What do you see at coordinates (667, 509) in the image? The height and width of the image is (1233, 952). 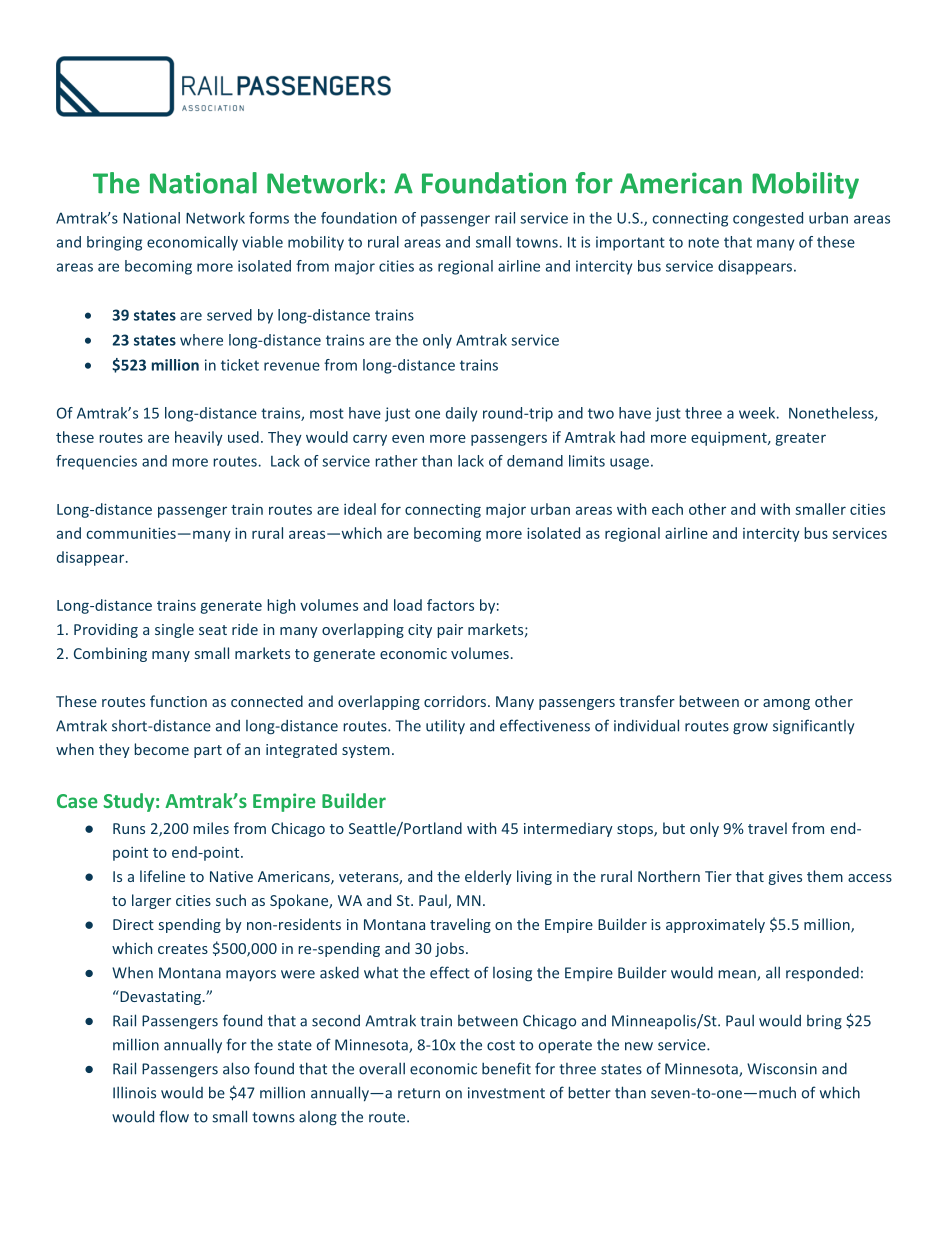 I see `each` at bounding box center [667, 509].
